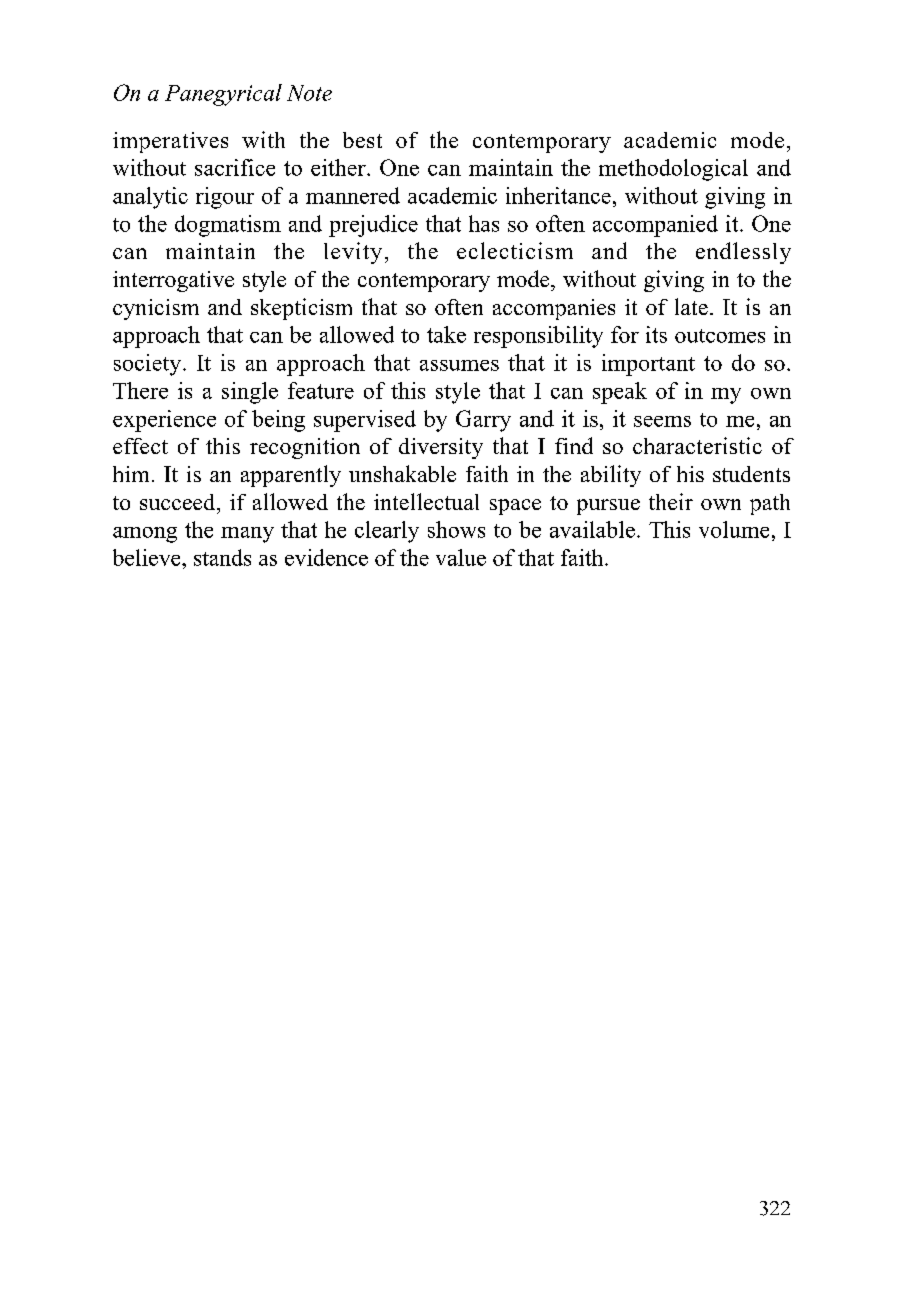 This document has height=1310, width=924. I want to click on endlessly, so click(743, 253).
